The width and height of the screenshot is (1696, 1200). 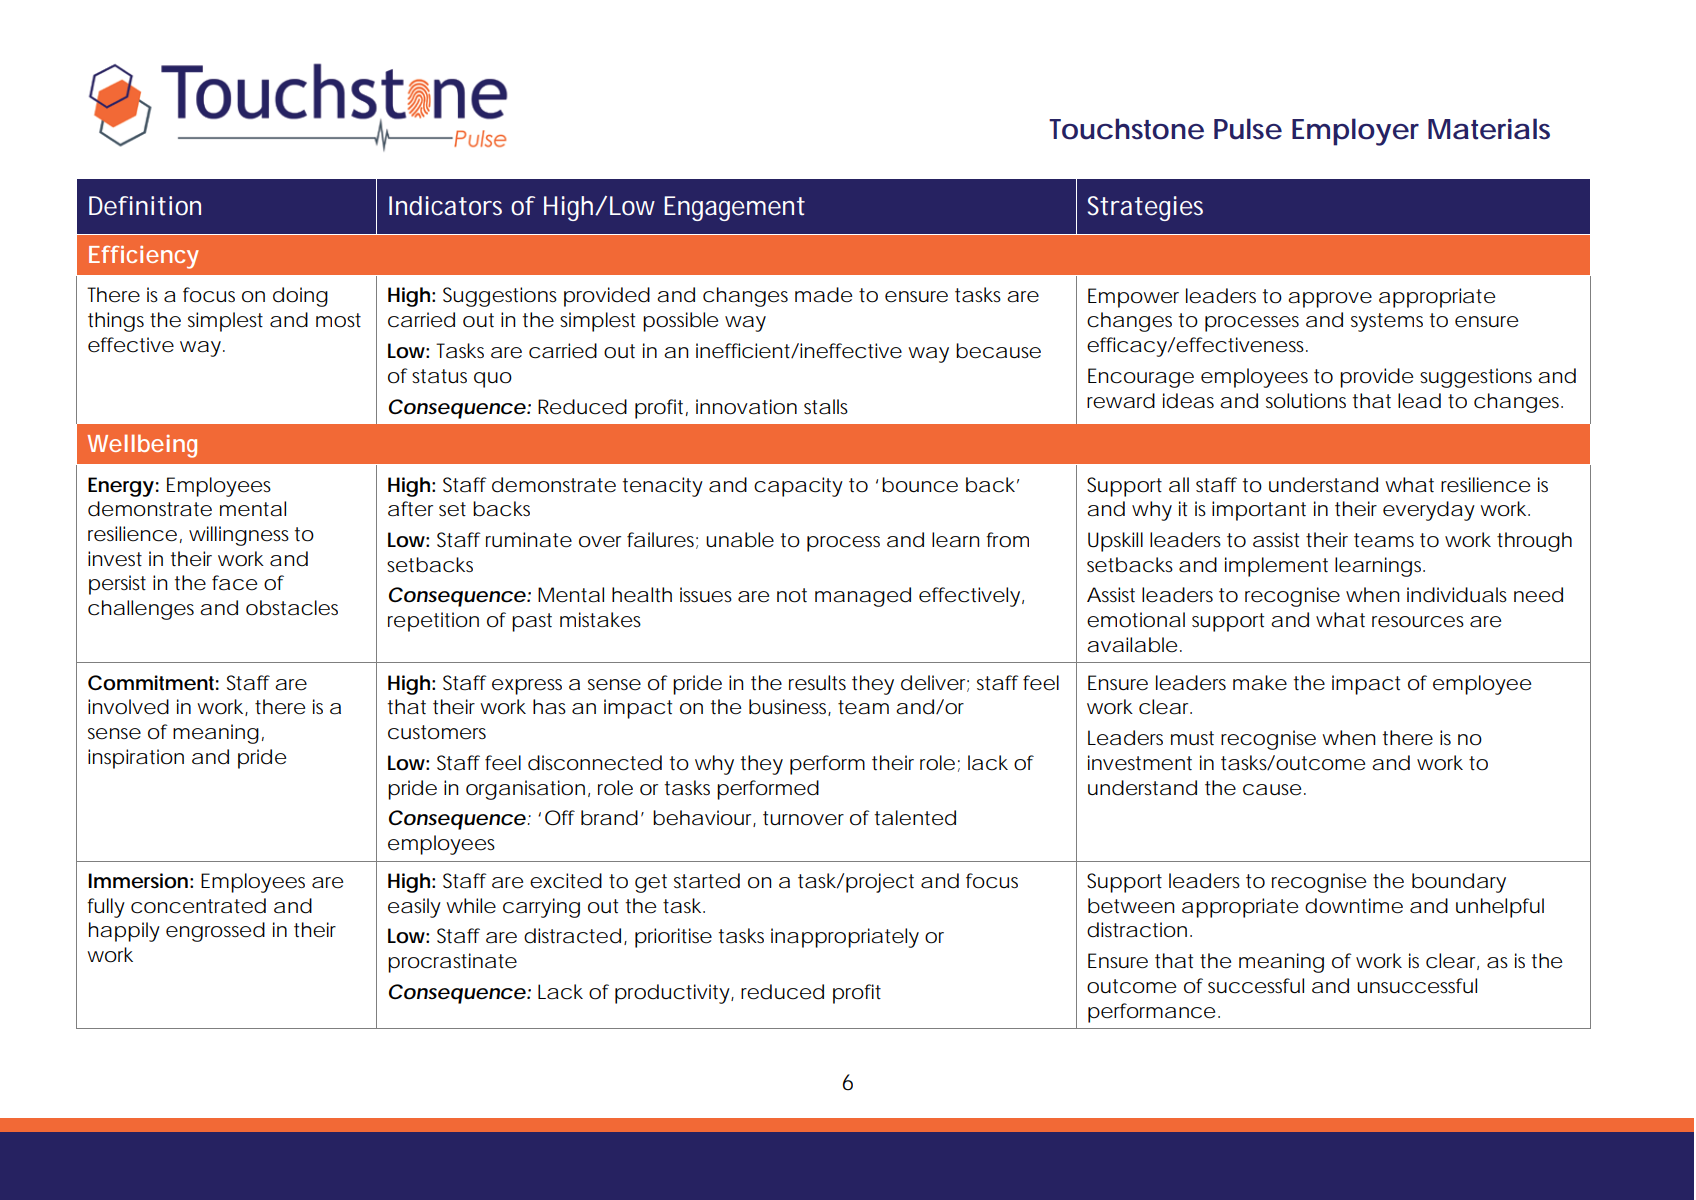 I want to click on stalls, so click(x=826, y=407).
